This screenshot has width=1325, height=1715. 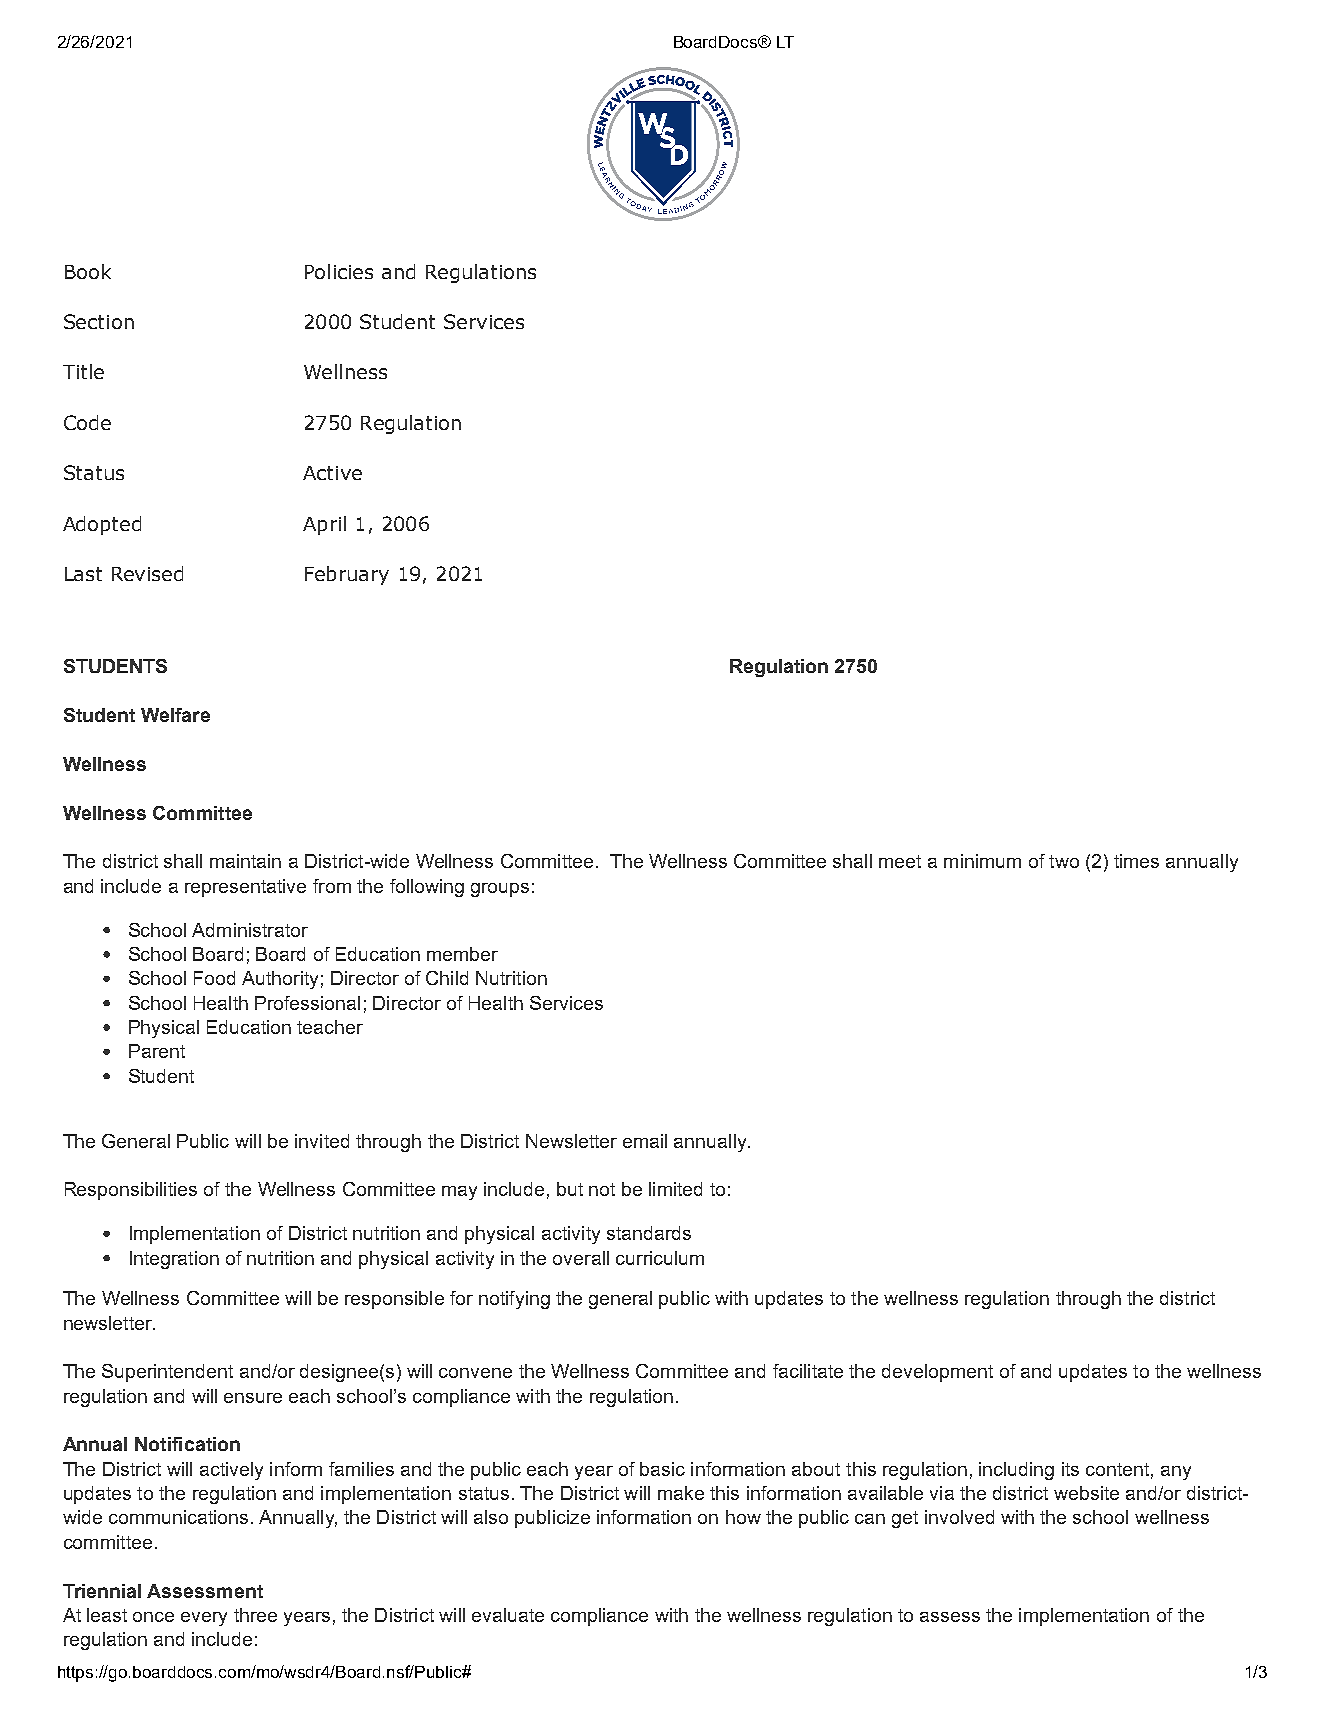 What do you see at coordinates (645, 1141) in the screenshot?
I see `email` at bounding box center [645, 1141].
